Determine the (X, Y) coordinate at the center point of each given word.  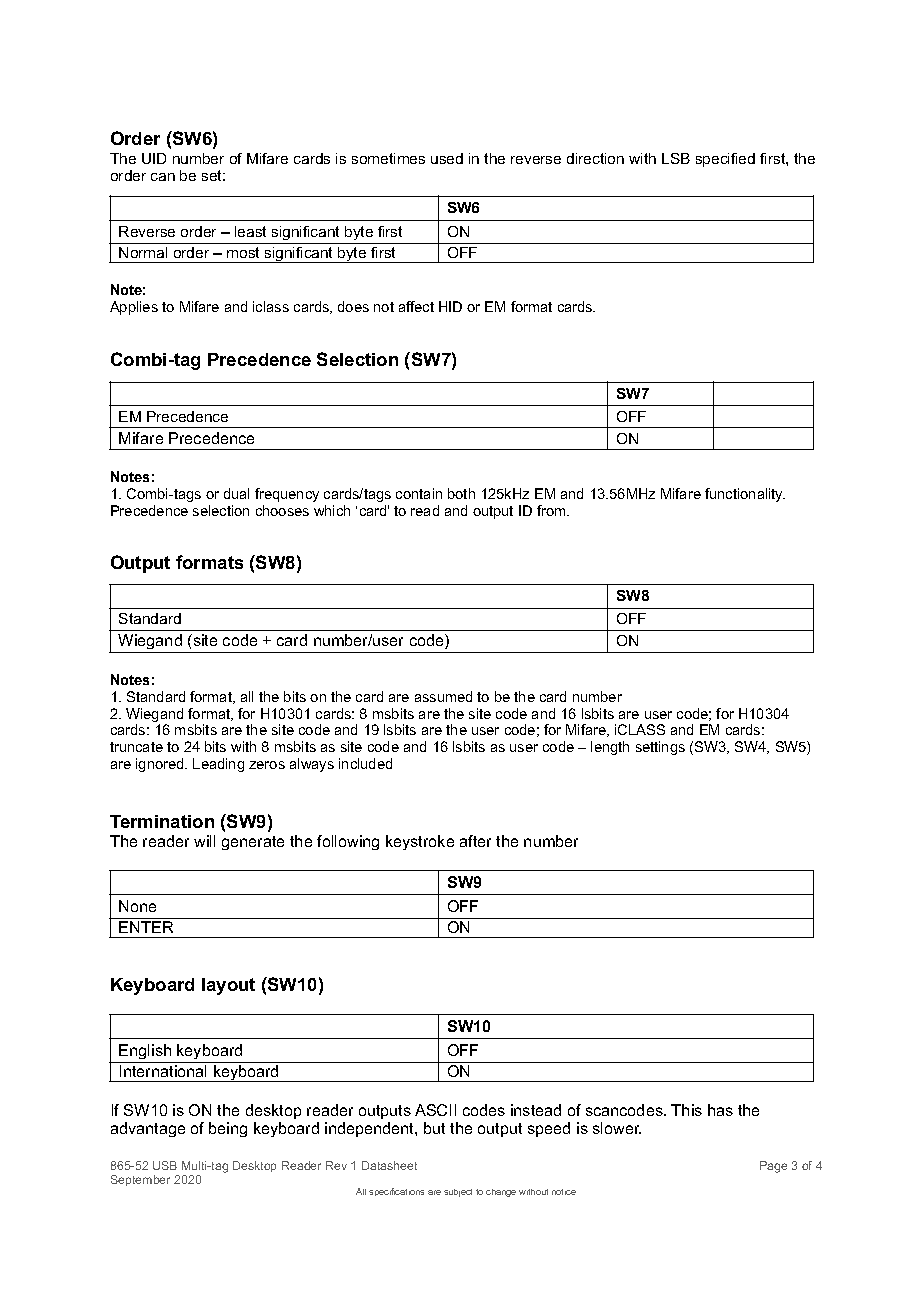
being (228, 1129)
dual (236, 493)
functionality (745, 495)
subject (458, 1193)
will (204, 841)
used (447, 158)
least (250, 231)
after (475, 841)
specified (725, 160)
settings (660, 748)
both (461, 493)
